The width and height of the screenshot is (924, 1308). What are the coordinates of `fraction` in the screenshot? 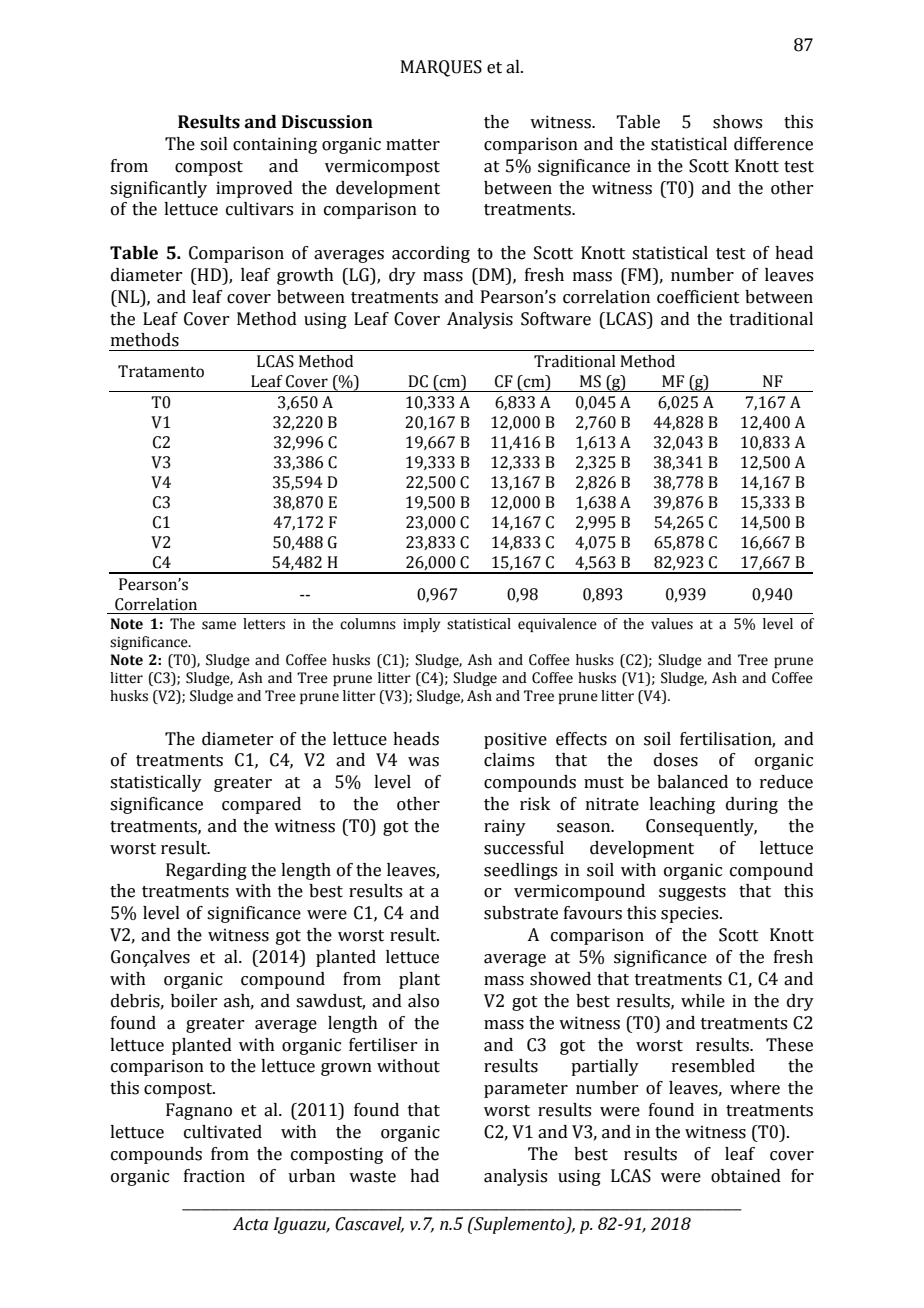 It's located at (214, 1176).
